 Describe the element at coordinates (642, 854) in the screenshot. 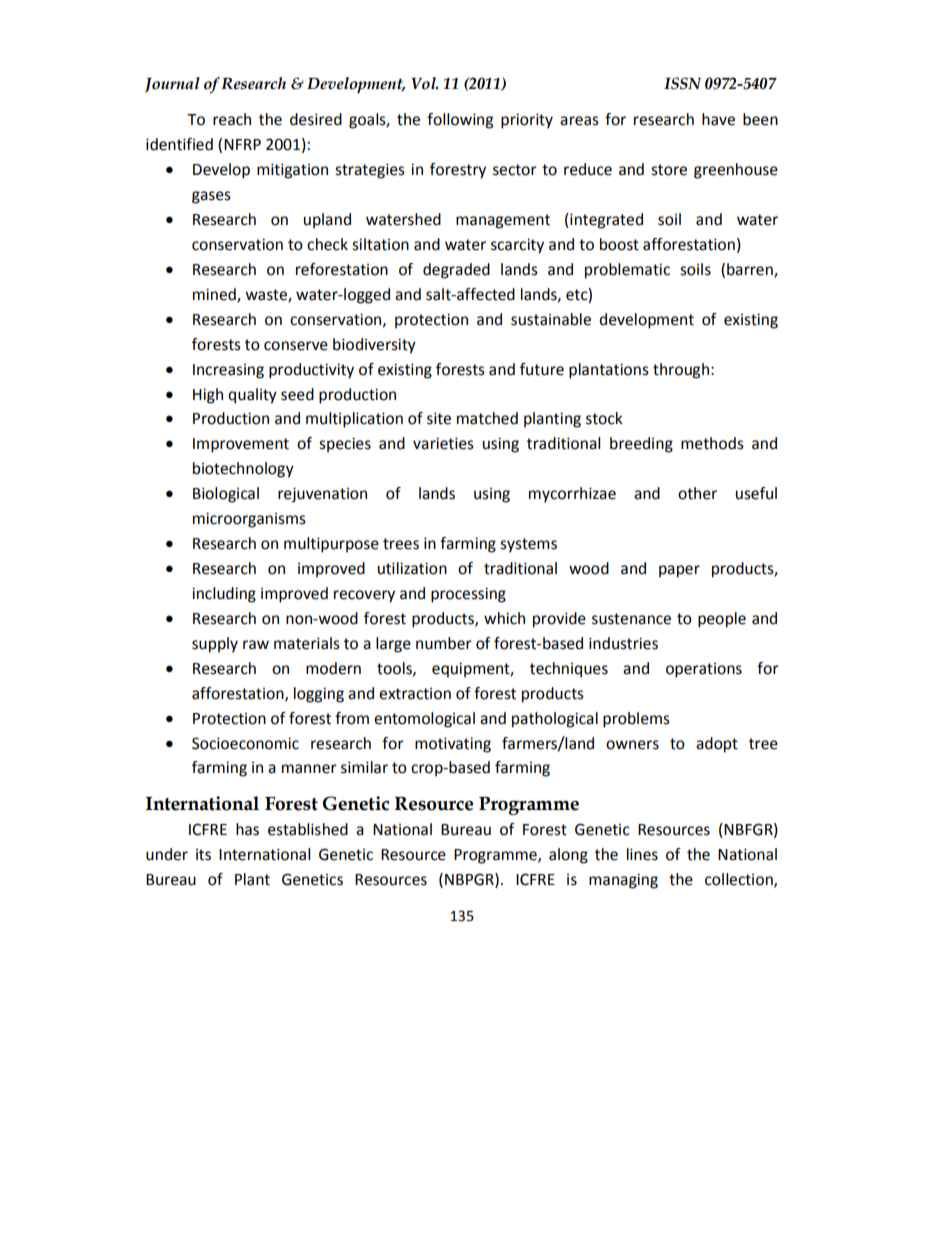

I see `lines` at that location.
